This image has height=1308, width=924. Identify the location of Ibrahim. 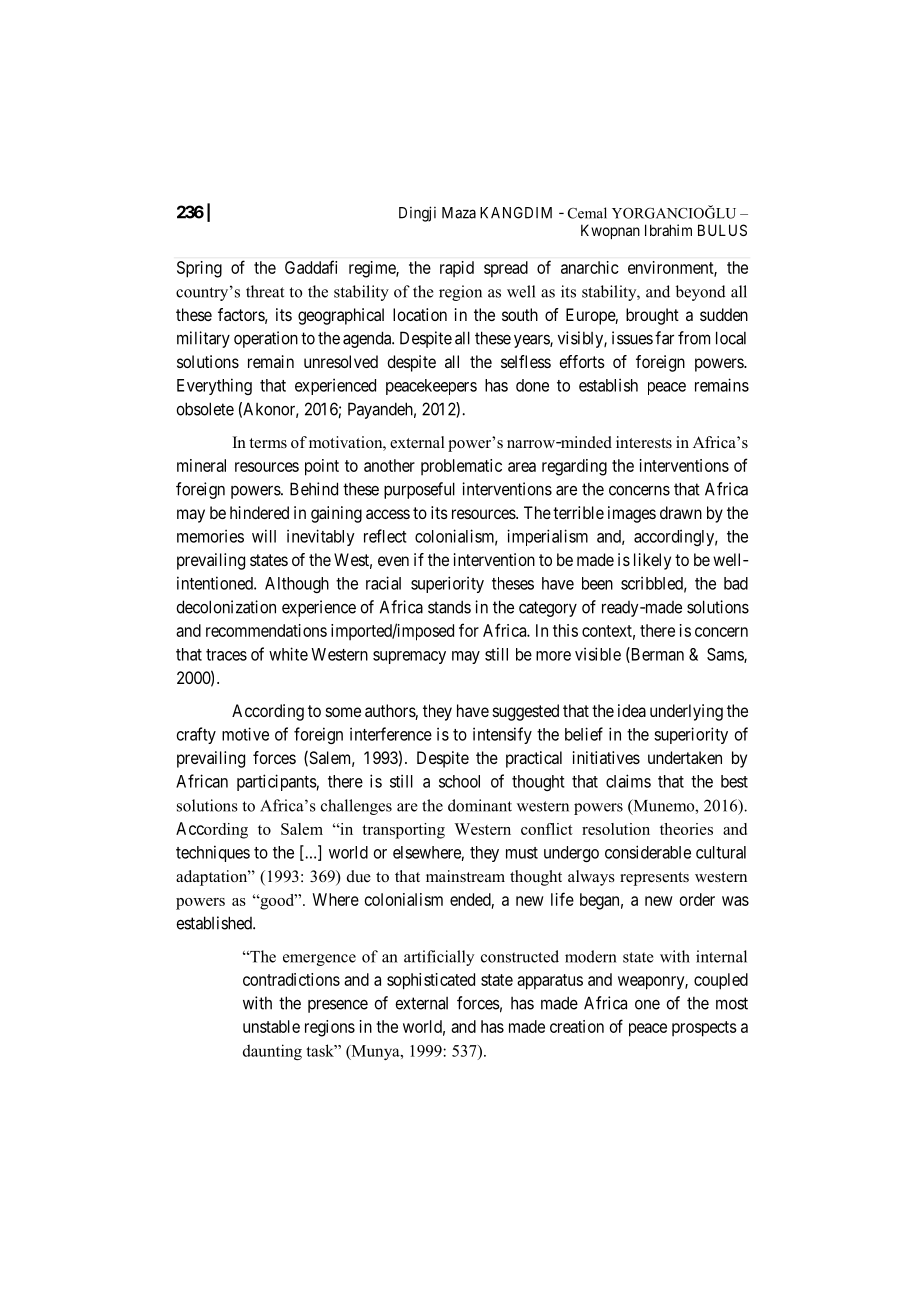
(668, 230).
